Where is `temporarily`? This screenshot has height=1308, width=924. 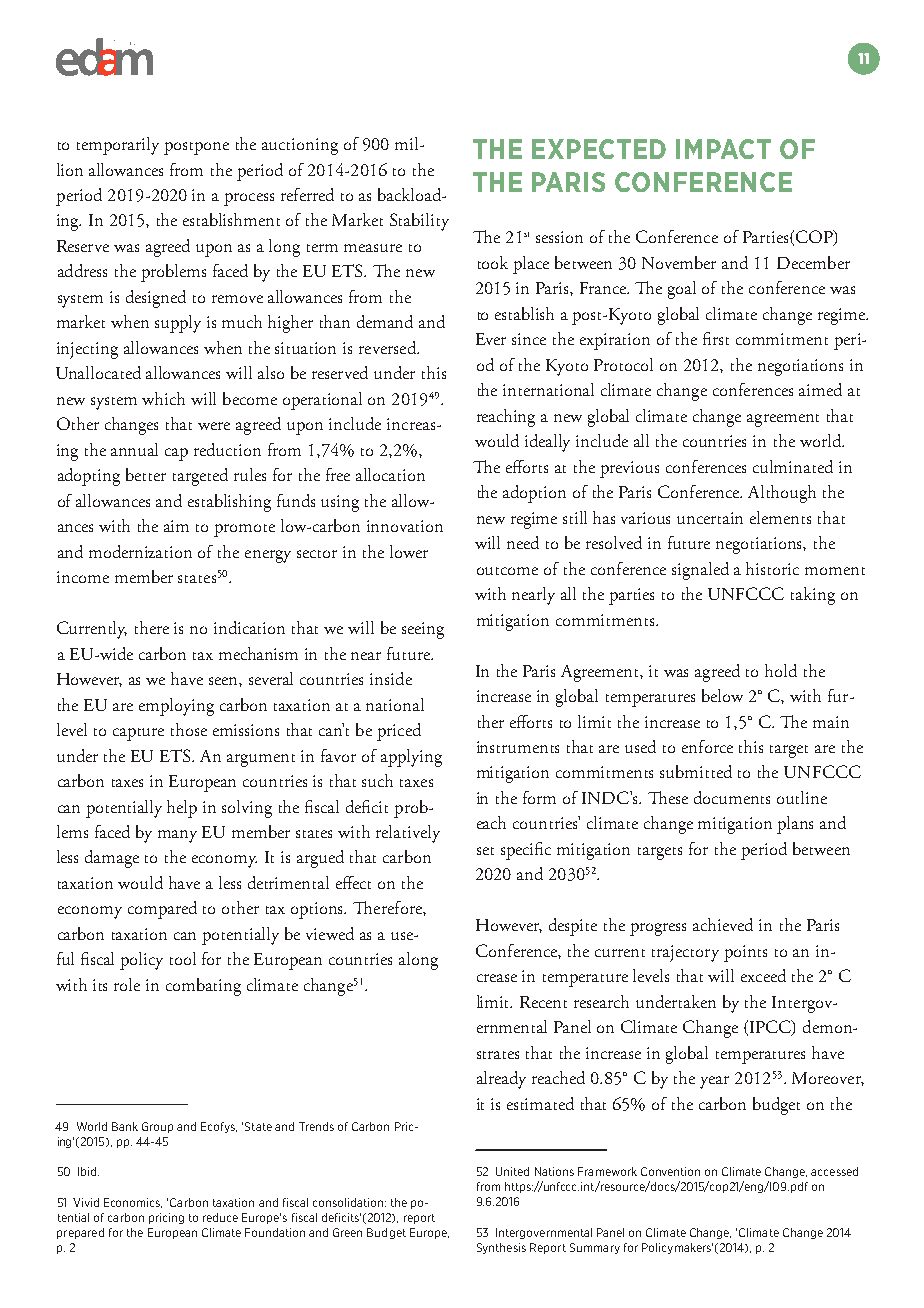 temporarily is located at coordinates (118, 146).
